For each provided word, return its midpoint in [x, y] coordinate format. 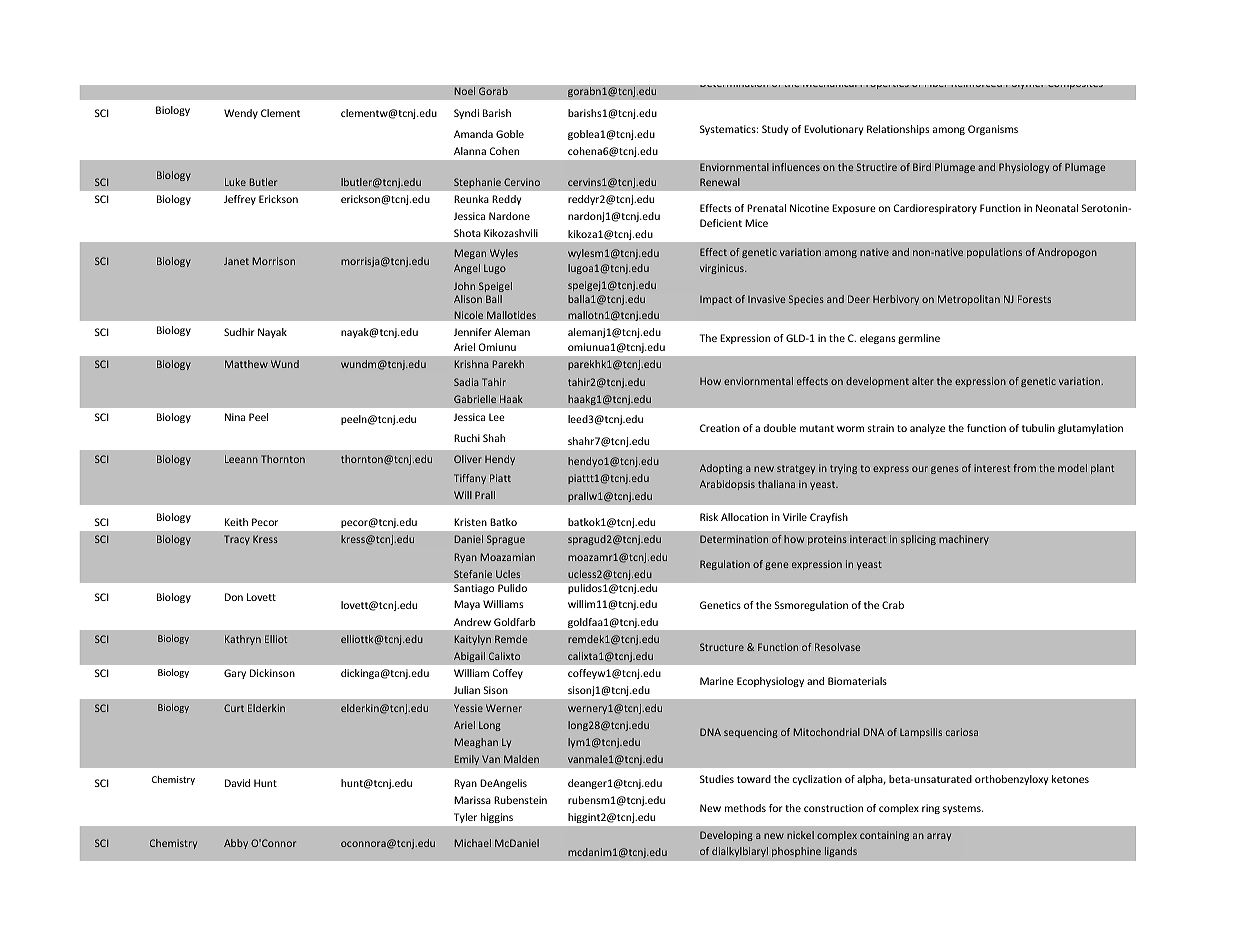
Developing [726, 836]
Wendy [241, 114]
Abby [236, 844]
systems [963, 809]
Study [775, 130]
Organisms [993, 130]
